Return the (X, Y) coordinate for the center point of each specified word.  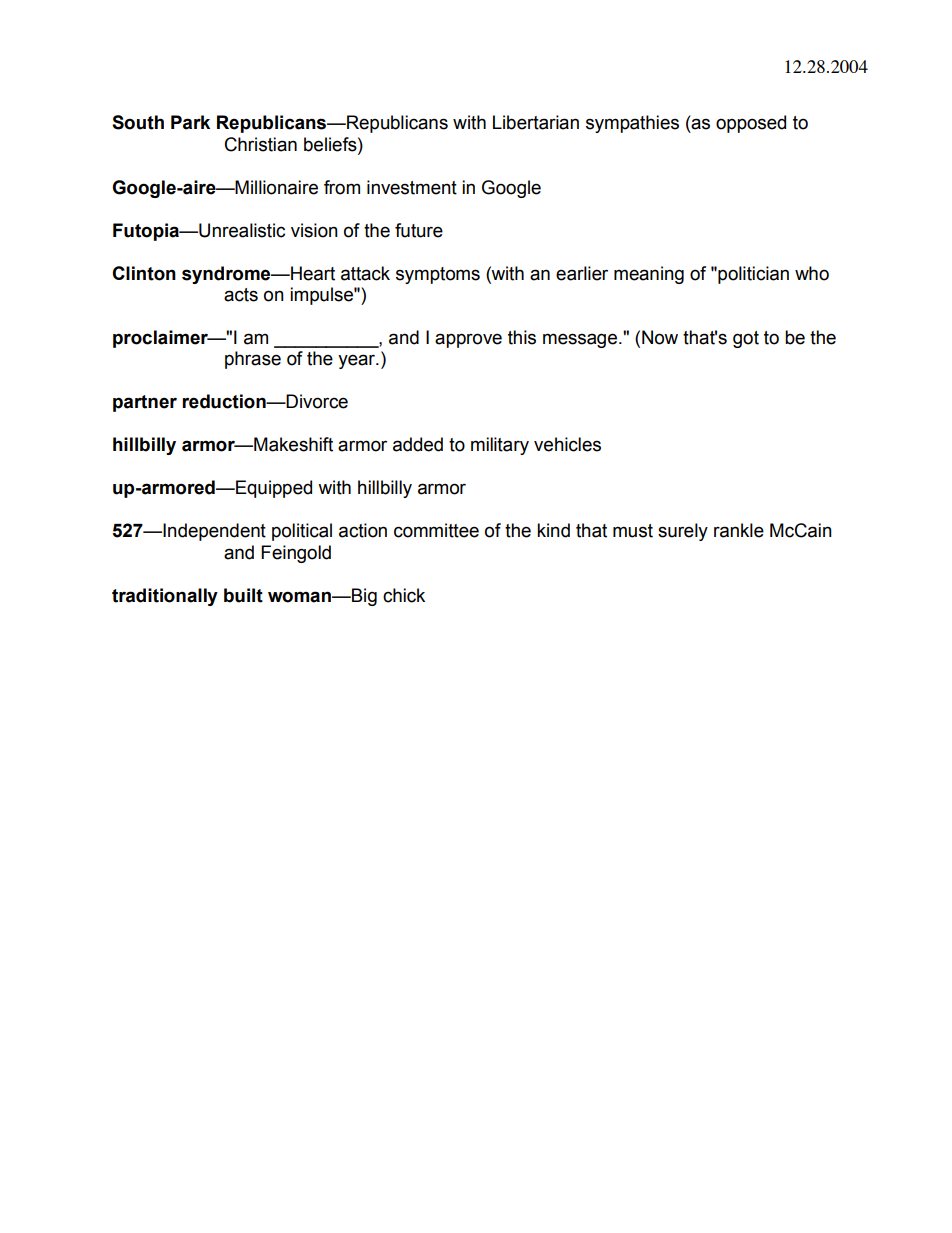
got (746, 339)
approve (468, 340)
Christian (261, 144)
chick (404, 595)
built (243, 595)
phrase (253, 360)
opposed (751, 124)
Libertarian (536, 122)
